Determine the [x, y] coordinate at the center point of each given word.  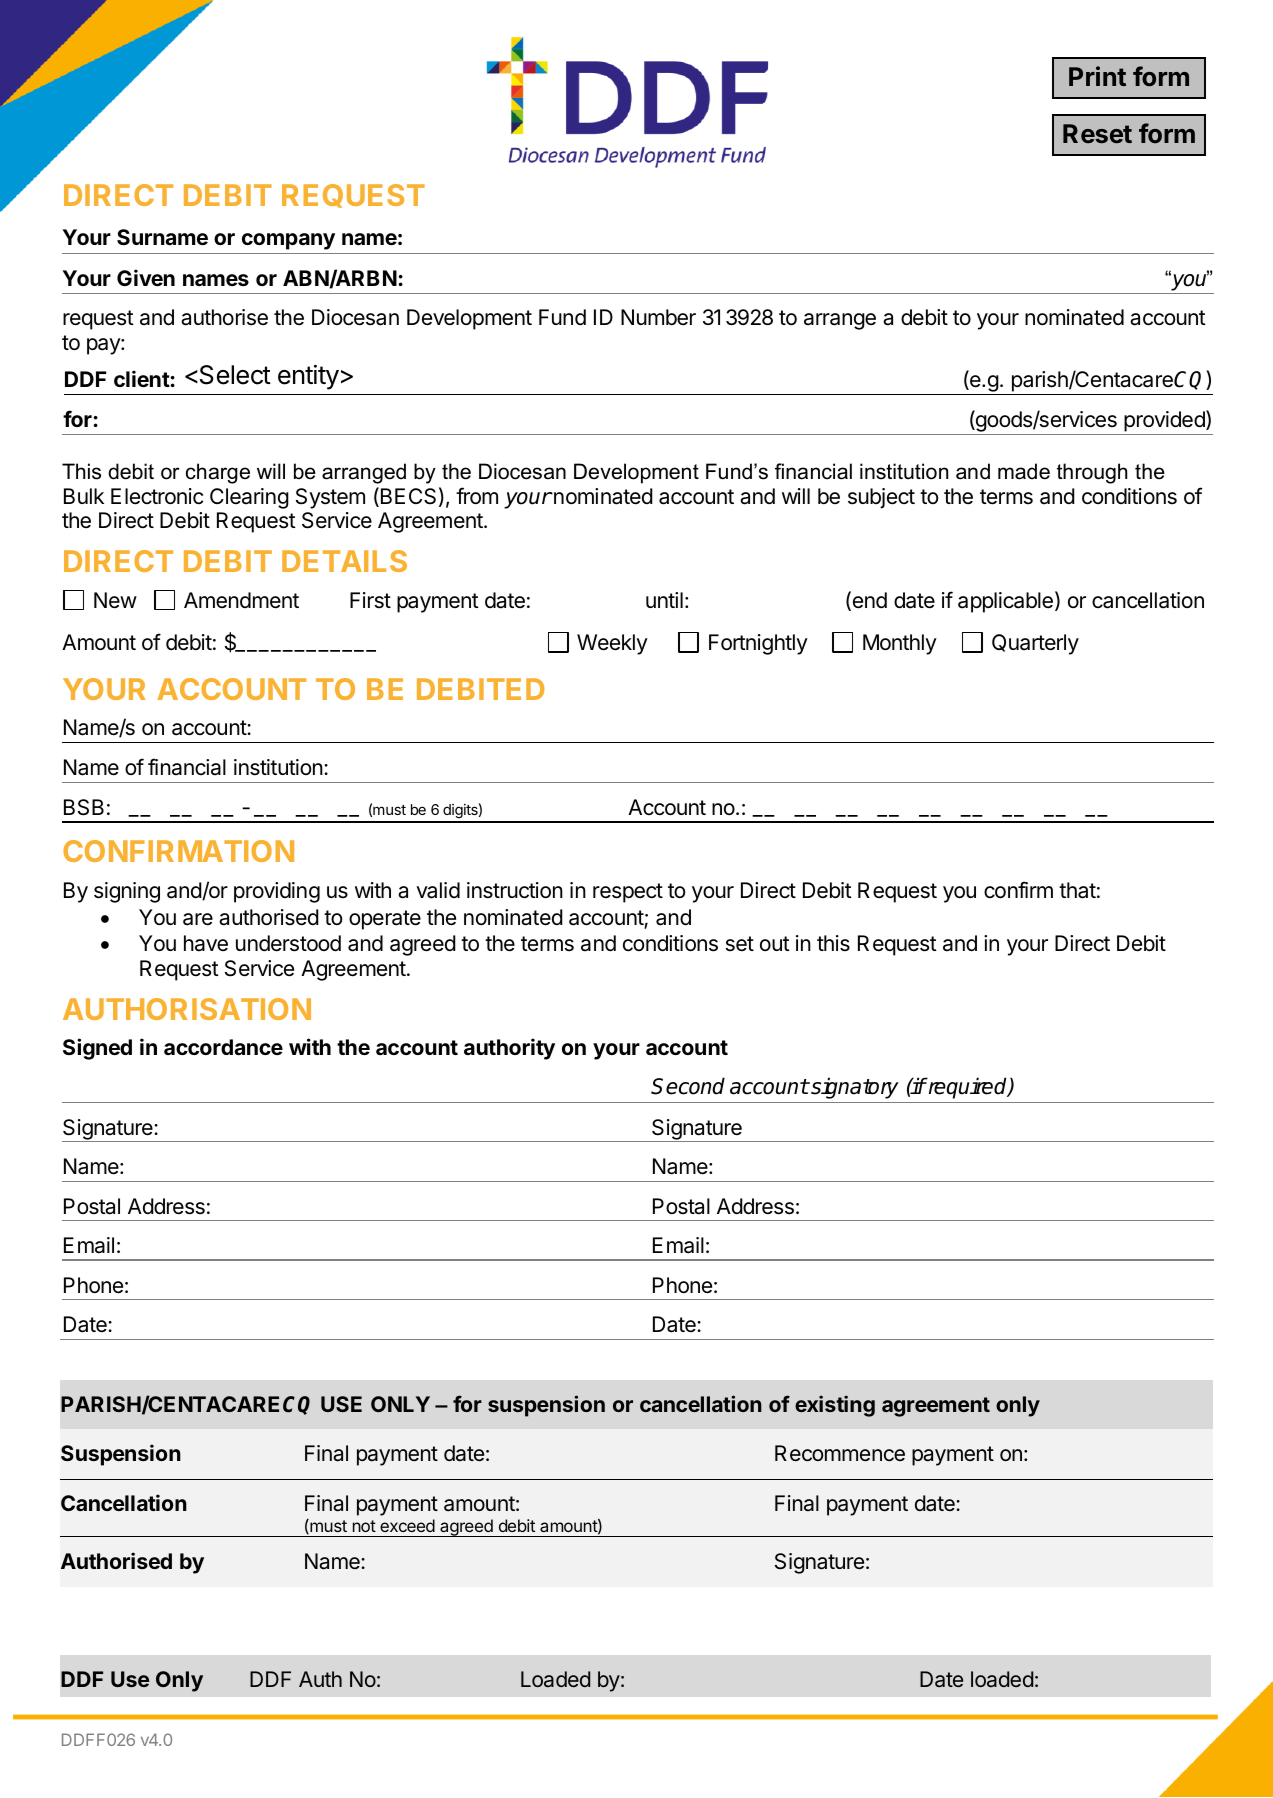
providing [277, 892]
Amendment [241, 600]
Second [688, 1086]
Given [146, 277]
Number [658, 317]
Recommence [840, 1453]
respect [628, 893]
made [1024, 471]
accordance [223, 1047]
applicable [1005, 602]
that [1077, 890]
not [364, 1526]
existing [835, 1406]
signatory [854, 1088]
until [664, 600]
